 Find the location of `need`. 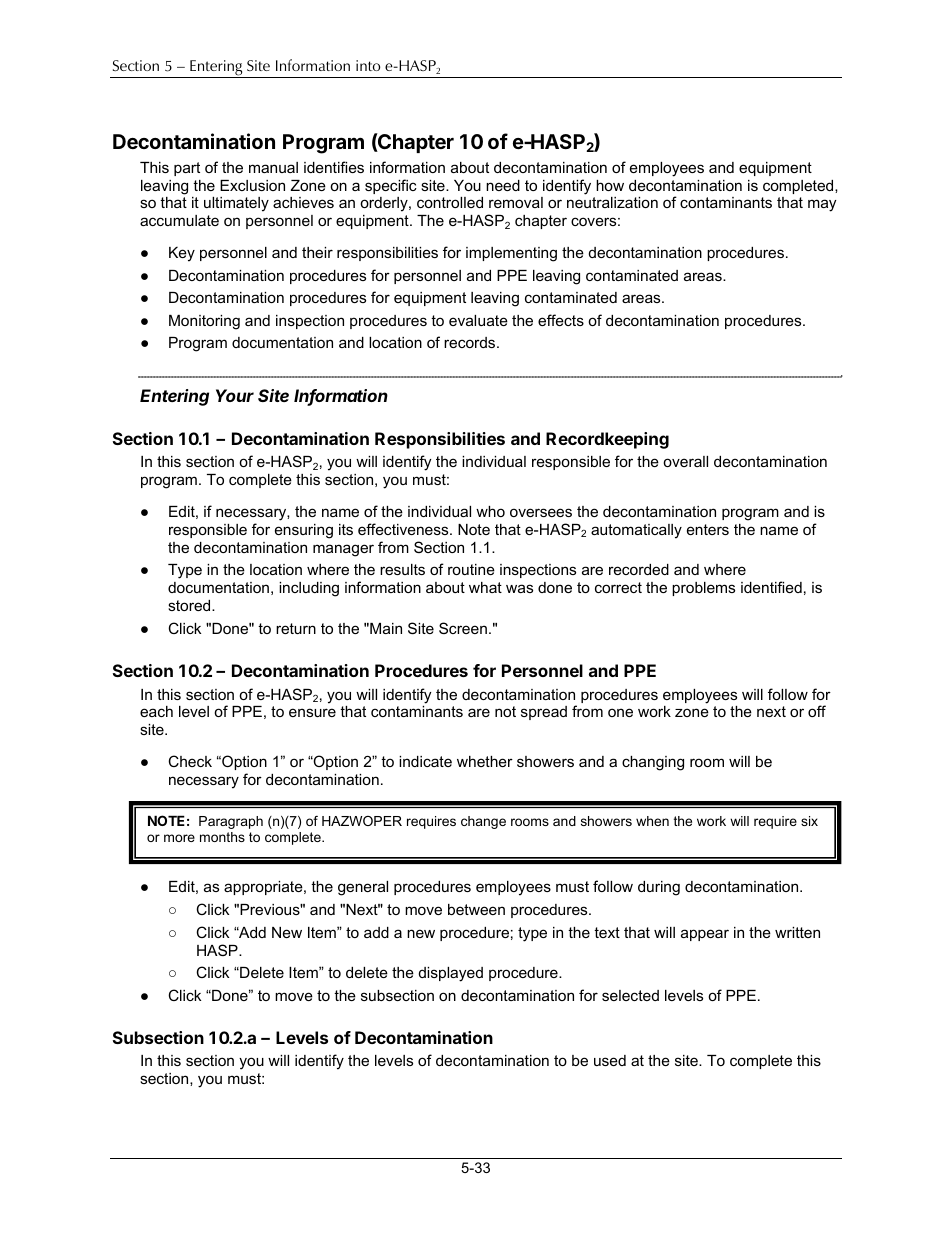

need is located at coordinates (503, 185).
